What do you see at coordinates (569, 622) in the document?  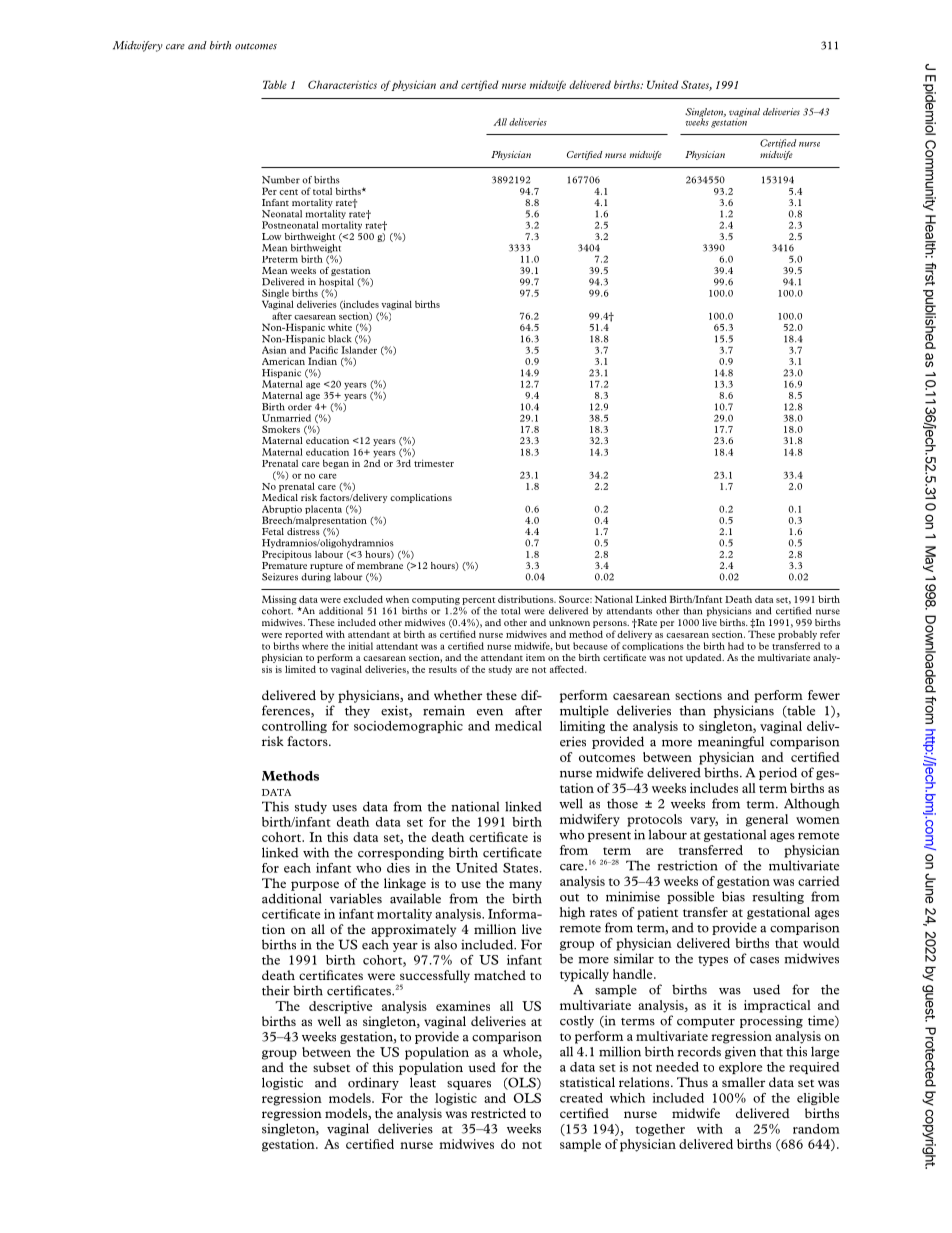 I see `unknown` at bounding box center [569, 622].
